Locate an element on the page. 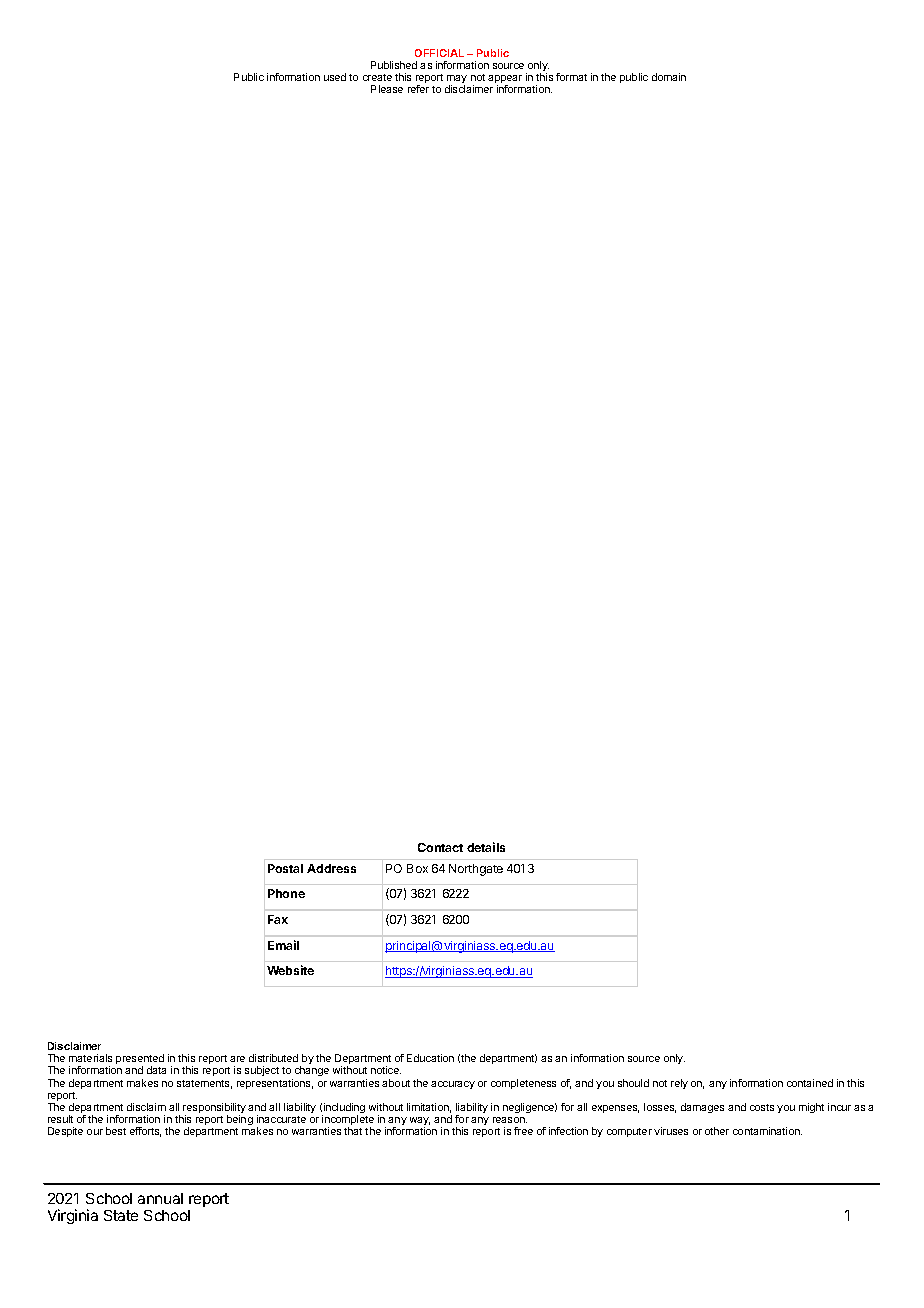 The height and width of the page is (1308, 924). efforts is located at coordinates (145, 1132).
